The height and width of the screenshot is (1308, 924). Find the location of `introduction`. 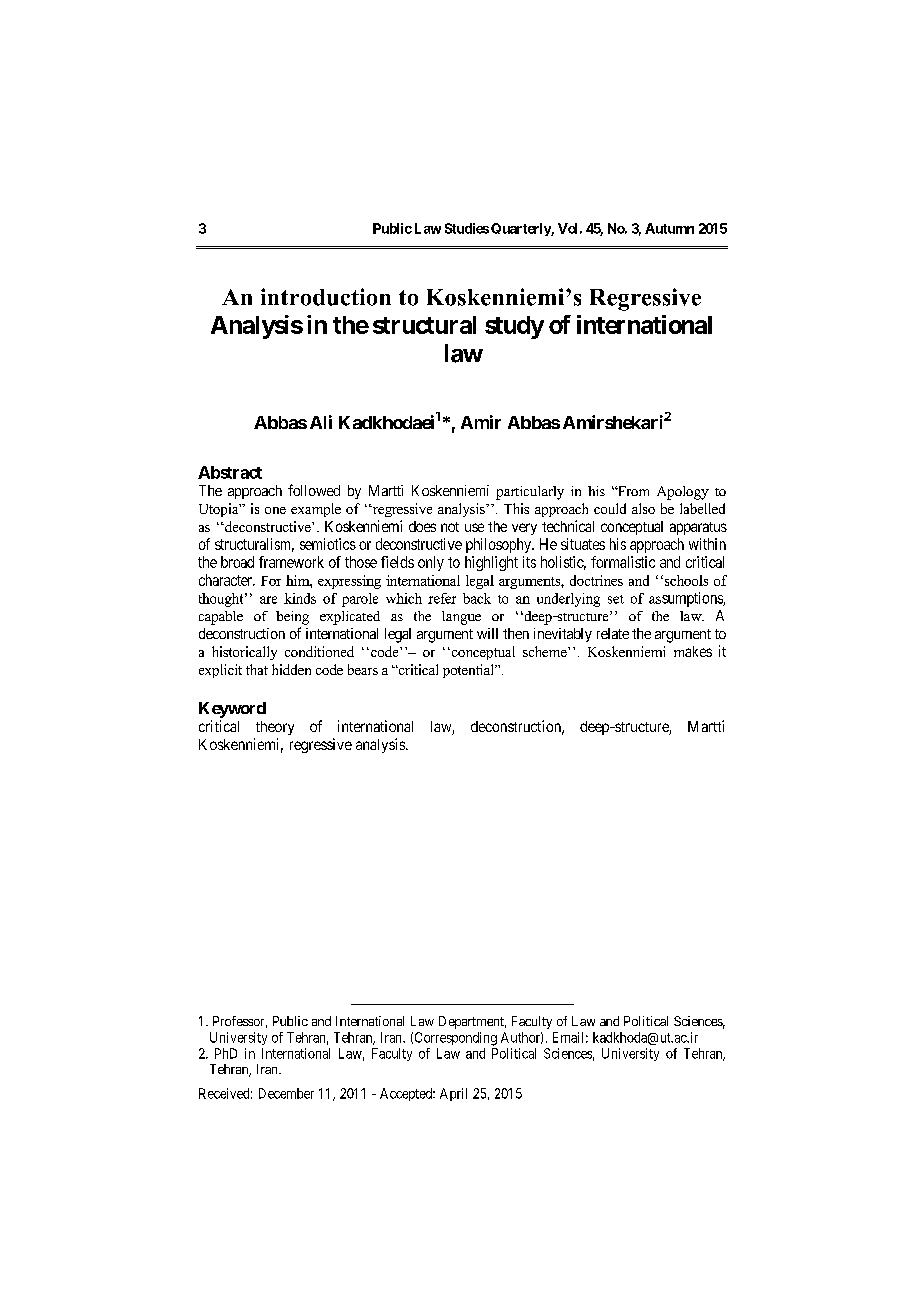

introduction is located at coordinates (326, 297).
